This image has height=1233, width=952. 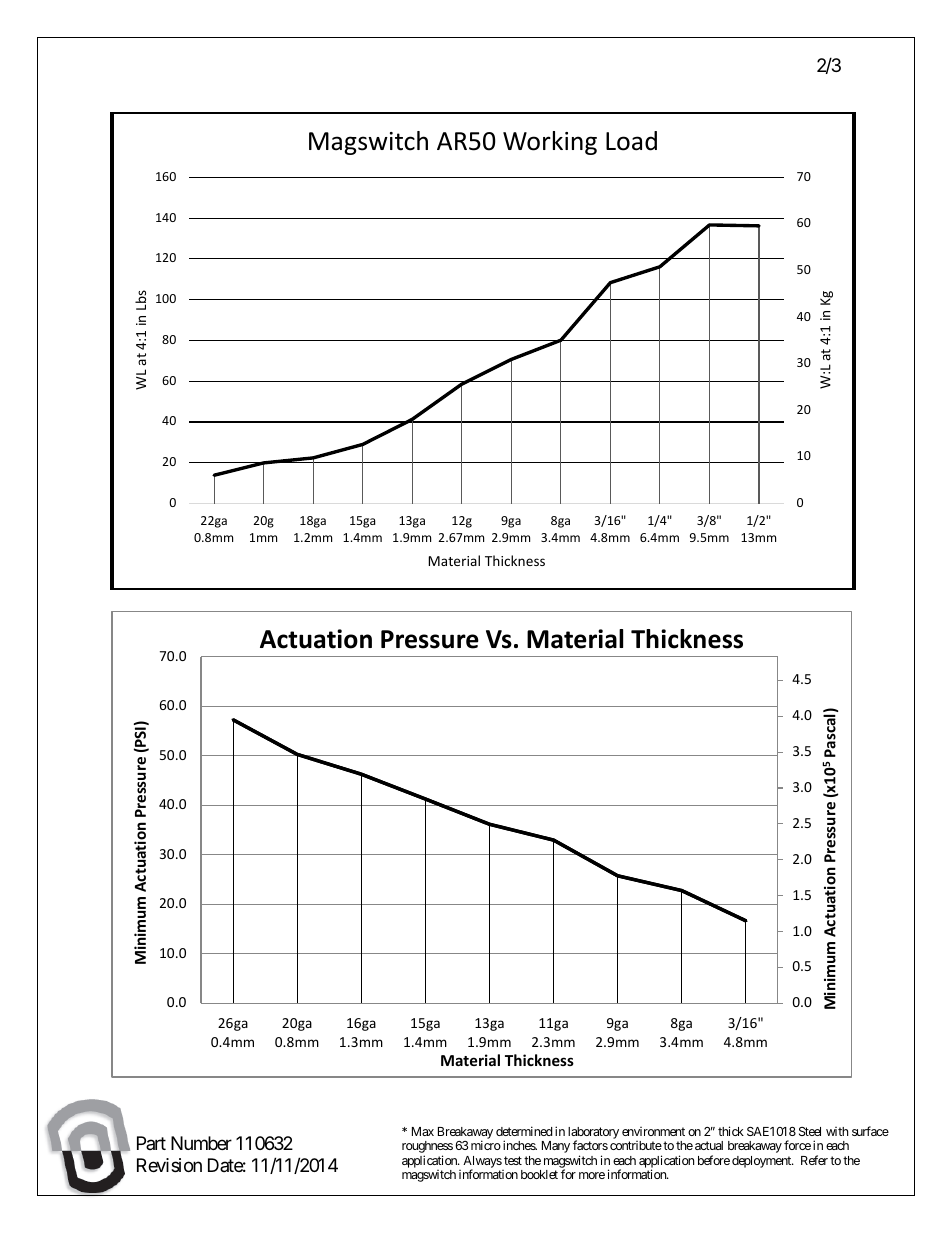 What do you see at coordinates (837, 1131) in the image?
I see `with` at bounding box center [837, 1131].
